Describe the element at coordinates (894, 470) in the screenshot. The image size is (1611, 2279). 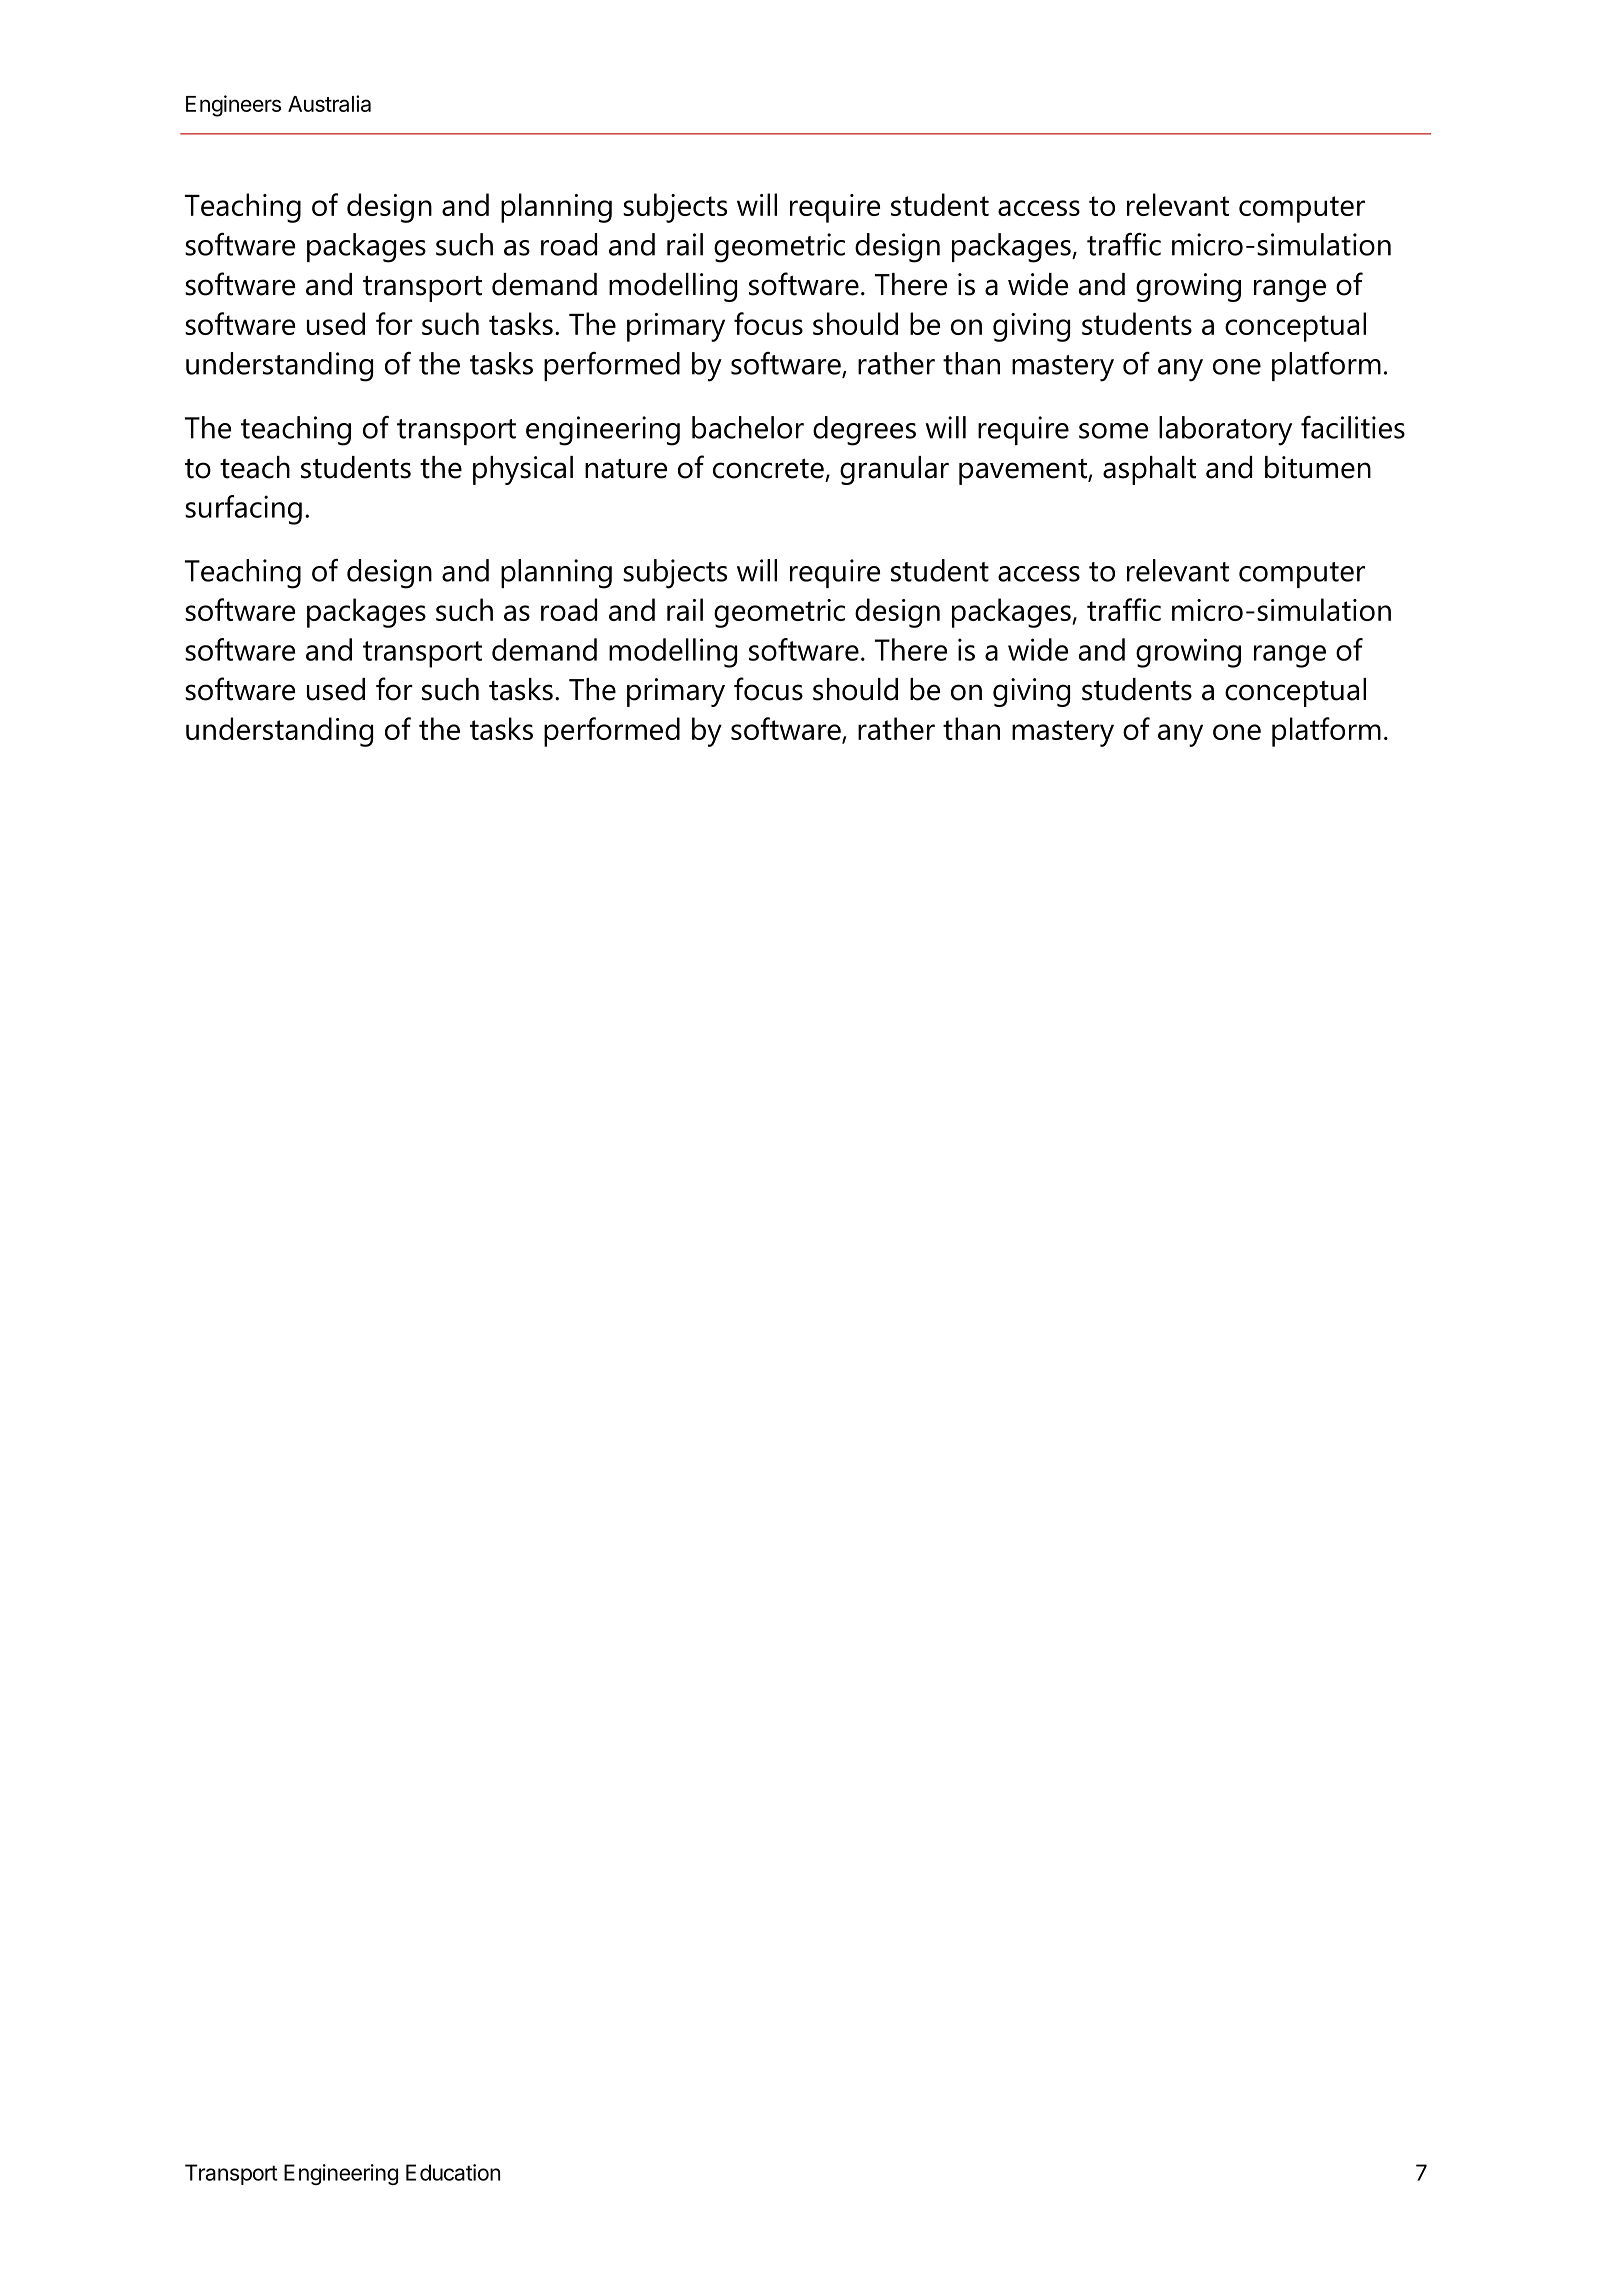
I see `granular` at that location.
